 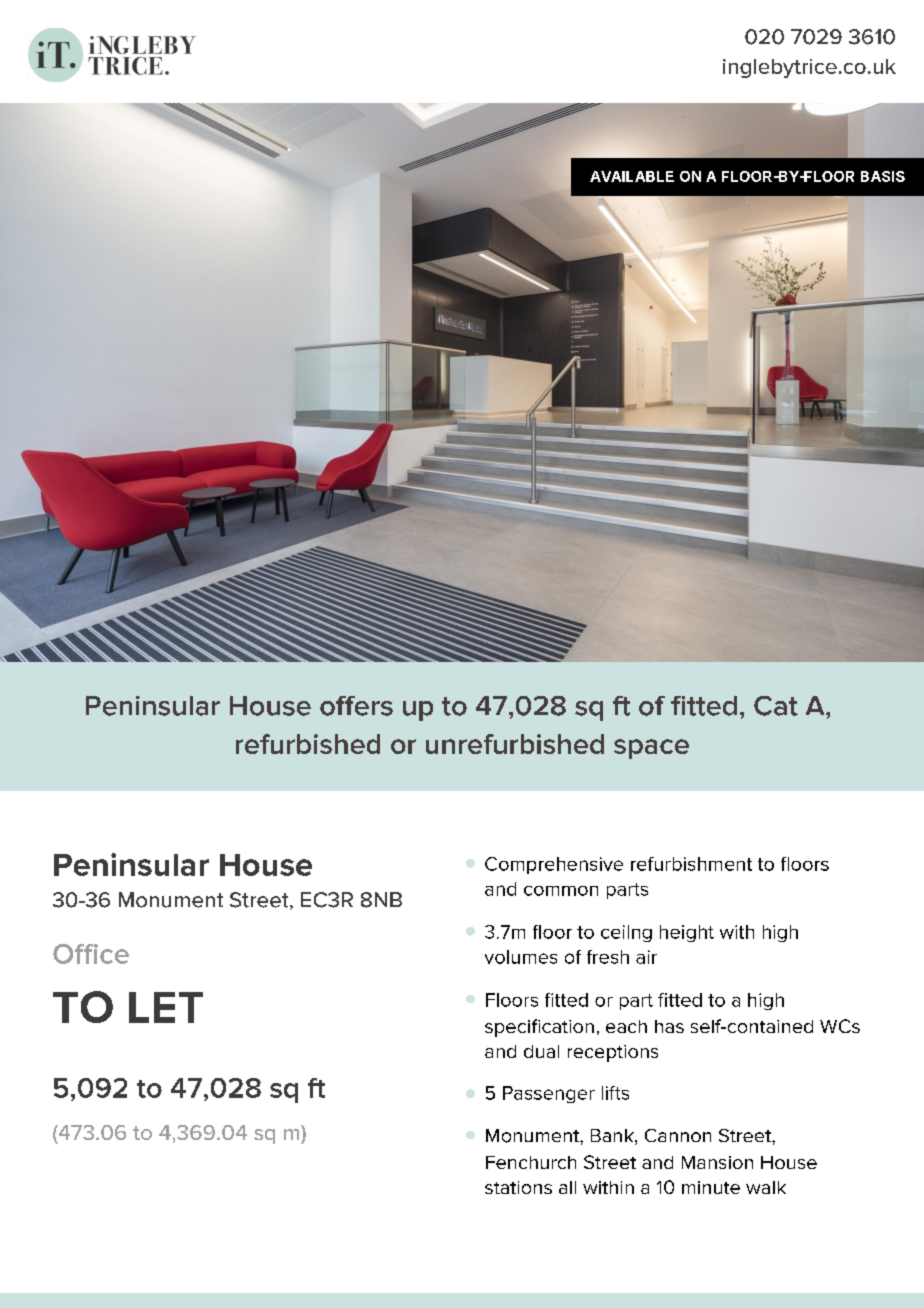 What do you see at coordinates (883, 176) in the image?
I see `BASIS` at bounding box center [883, 176].
